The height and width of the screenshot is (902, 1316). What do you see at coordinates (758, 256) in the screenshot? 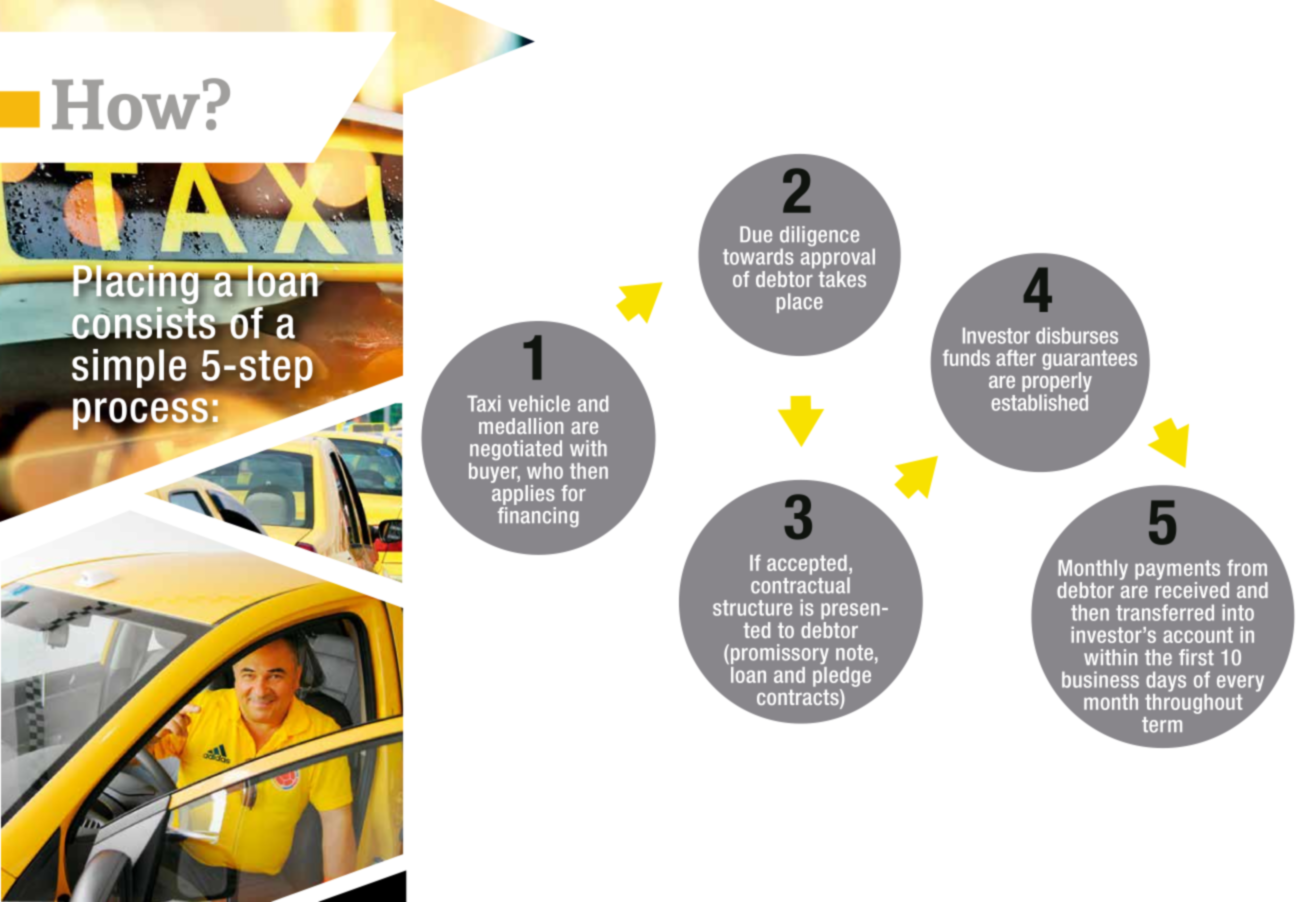
I see `towards` at bounding box center [758, 256].
